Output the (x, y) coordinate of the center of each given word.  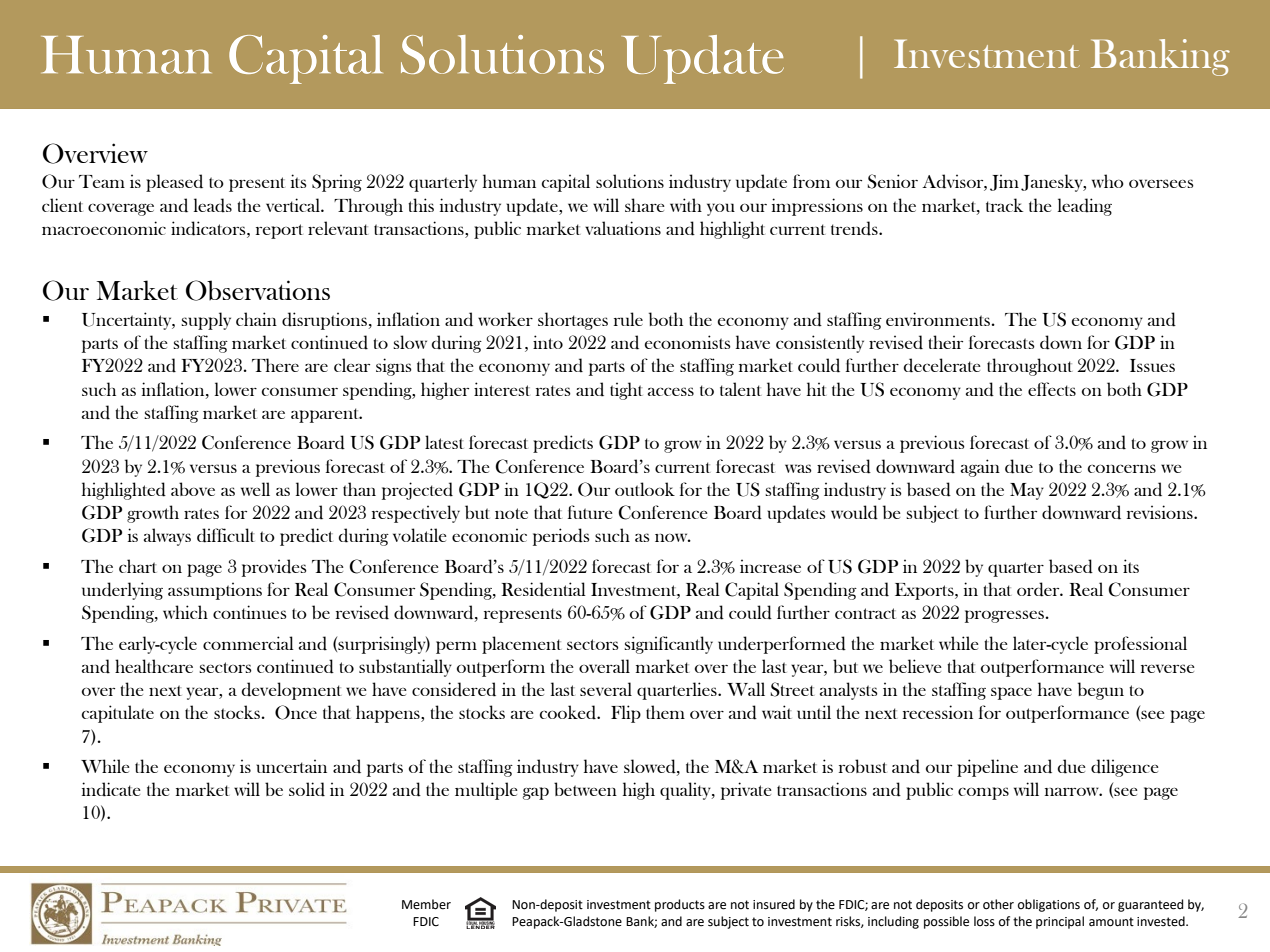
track (1004, 205)
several (606, 689)
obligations (1049, 905)
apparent (326, 415)
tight (626, 391)
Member (426, 904)
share (645, 205)
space (1011, 693)
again (980, 468)
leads (213, 205)
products (680, 905)
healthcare (154, 666)
